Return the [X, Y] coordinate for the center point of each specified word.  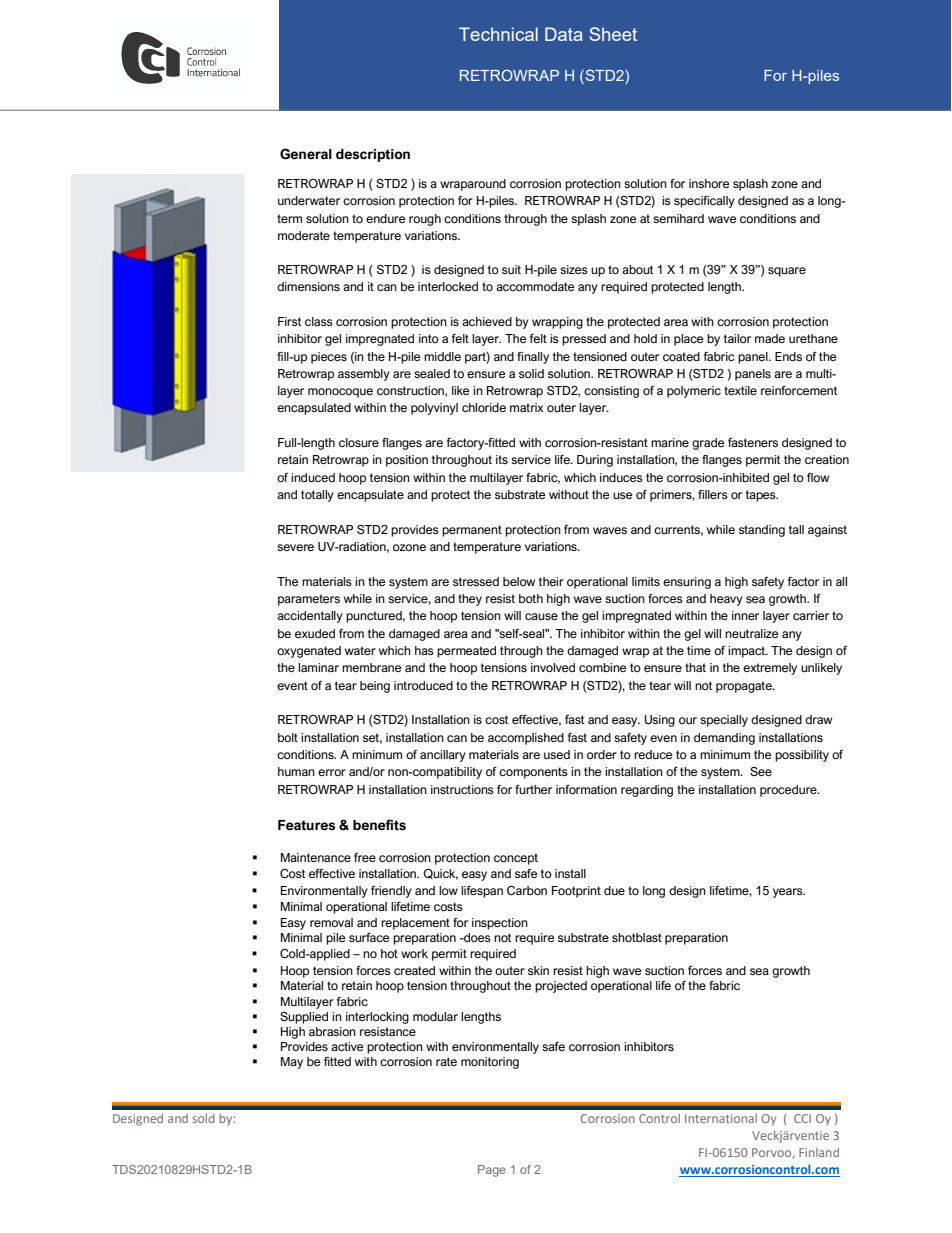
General [306, 154]
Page [492, 1171]
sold [203, 1118]
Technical [498, 34]
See [761, 772]
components [533, 773]
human [296, 771]
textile [740, 390]
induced [313, 477]
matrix [527, 408]
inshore [709, 184]
